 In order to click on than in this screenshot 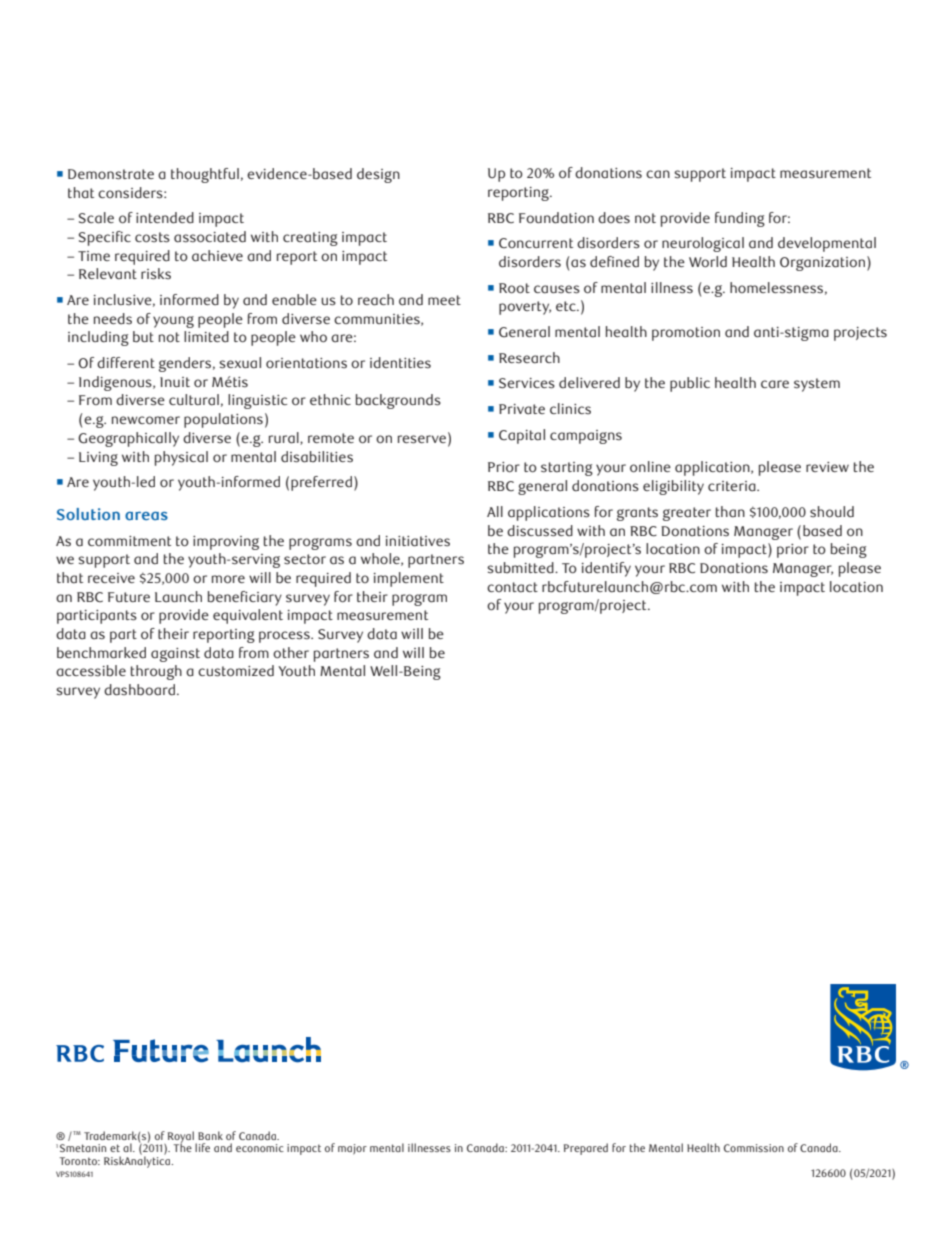, I will do `click(730, 512)`.
